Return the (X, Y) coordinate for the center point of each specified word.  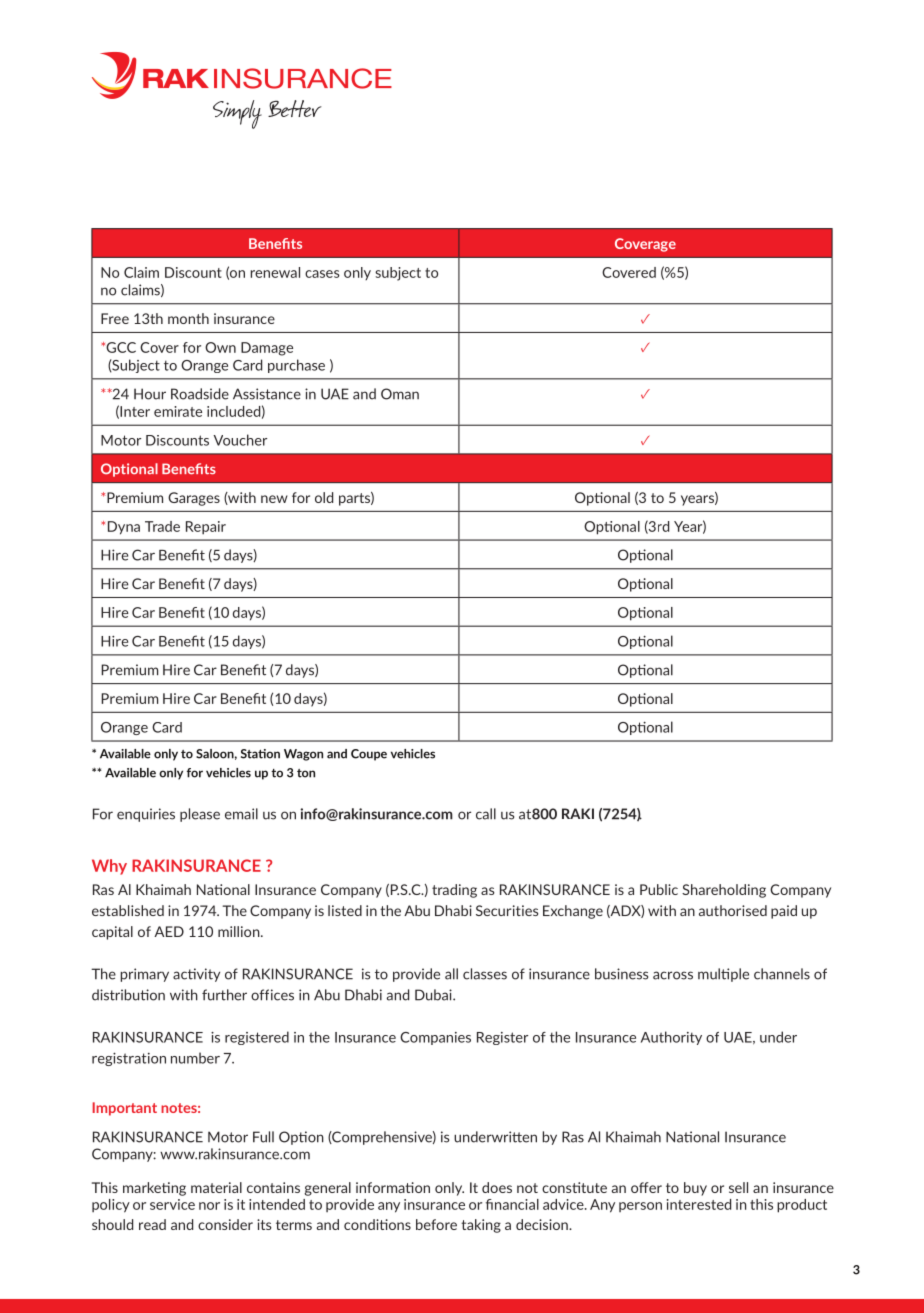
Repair (206, 528)
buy (695, 1189)
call (486, 814)
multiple (723, 975)
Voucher (240, 440)
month (188, 318)
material (216, 1187)
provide (416, 975)
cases (322, 274)
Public (659, 889)
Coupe (369, 755)
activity (196, 975)
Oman (400, 394)
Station (260, 754)
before (436, 1224)
